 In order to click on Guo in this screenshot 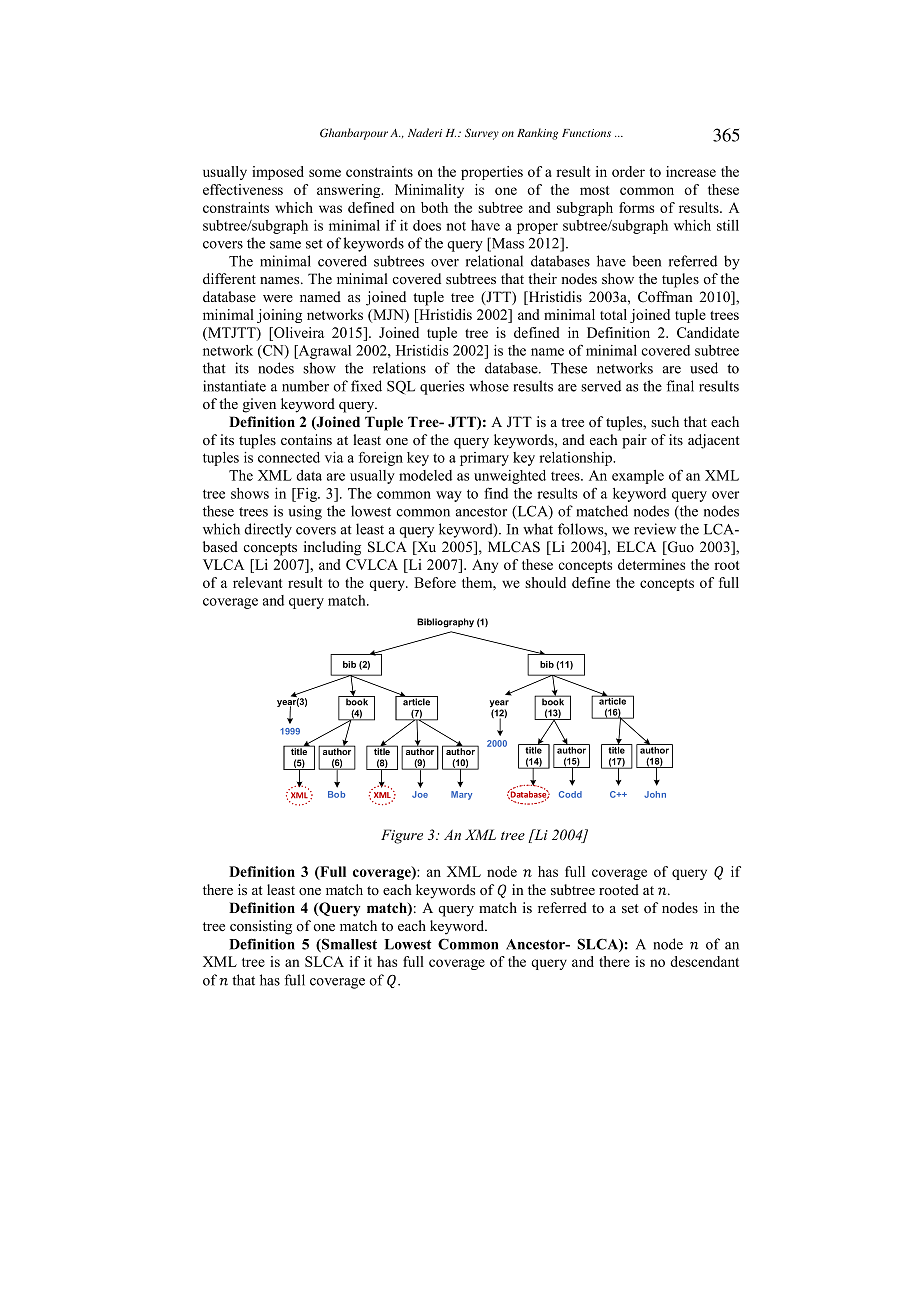, I will do `click(679, 548)`.
